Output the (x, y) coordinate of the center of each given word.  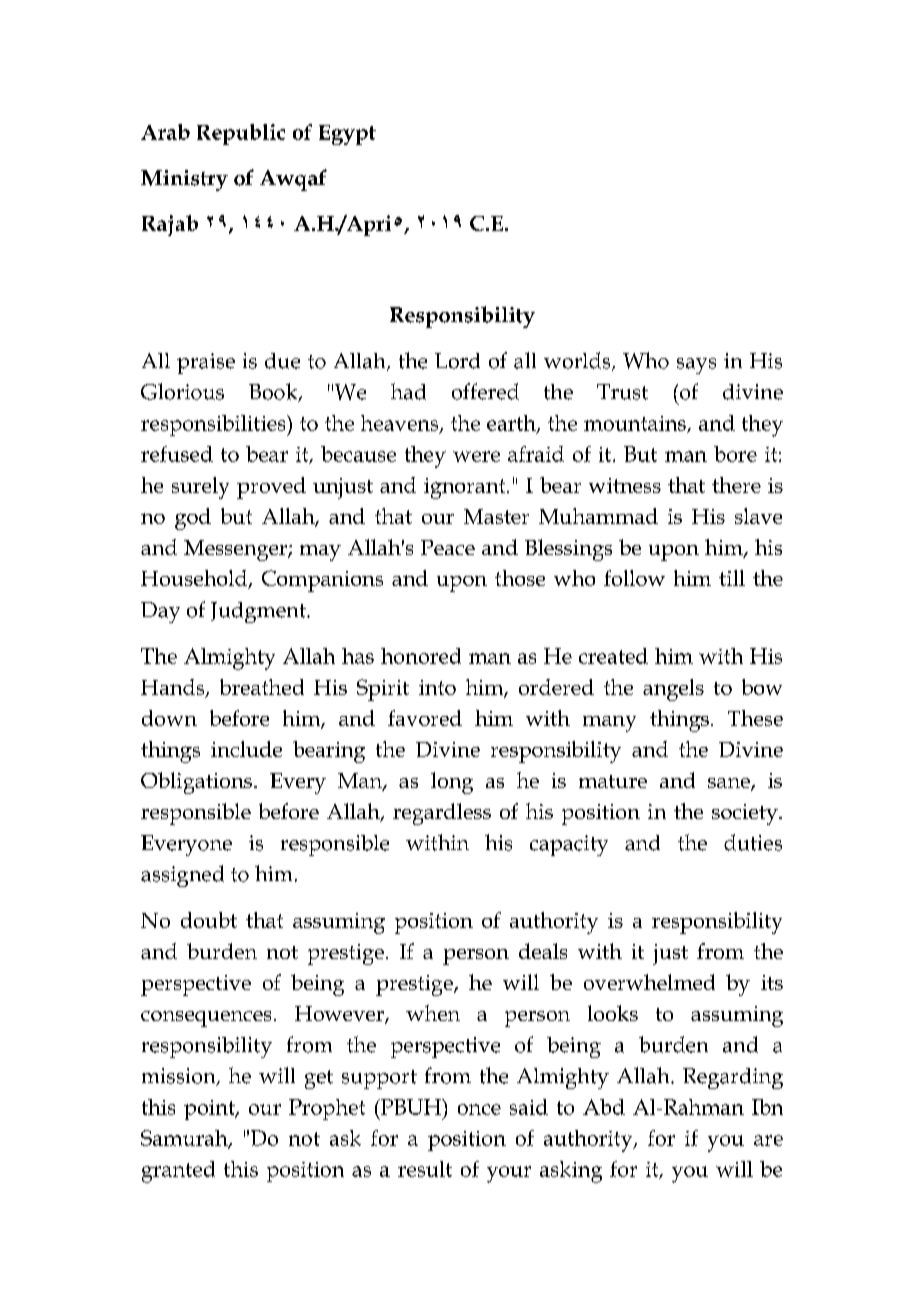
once (479, 1109)
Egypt (347, 135)
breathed (262, 687)
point (210, 1110)
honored (421, 656)
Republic (241, 134)
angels (673, 690)
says (696, 366)
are (768, 1140)
